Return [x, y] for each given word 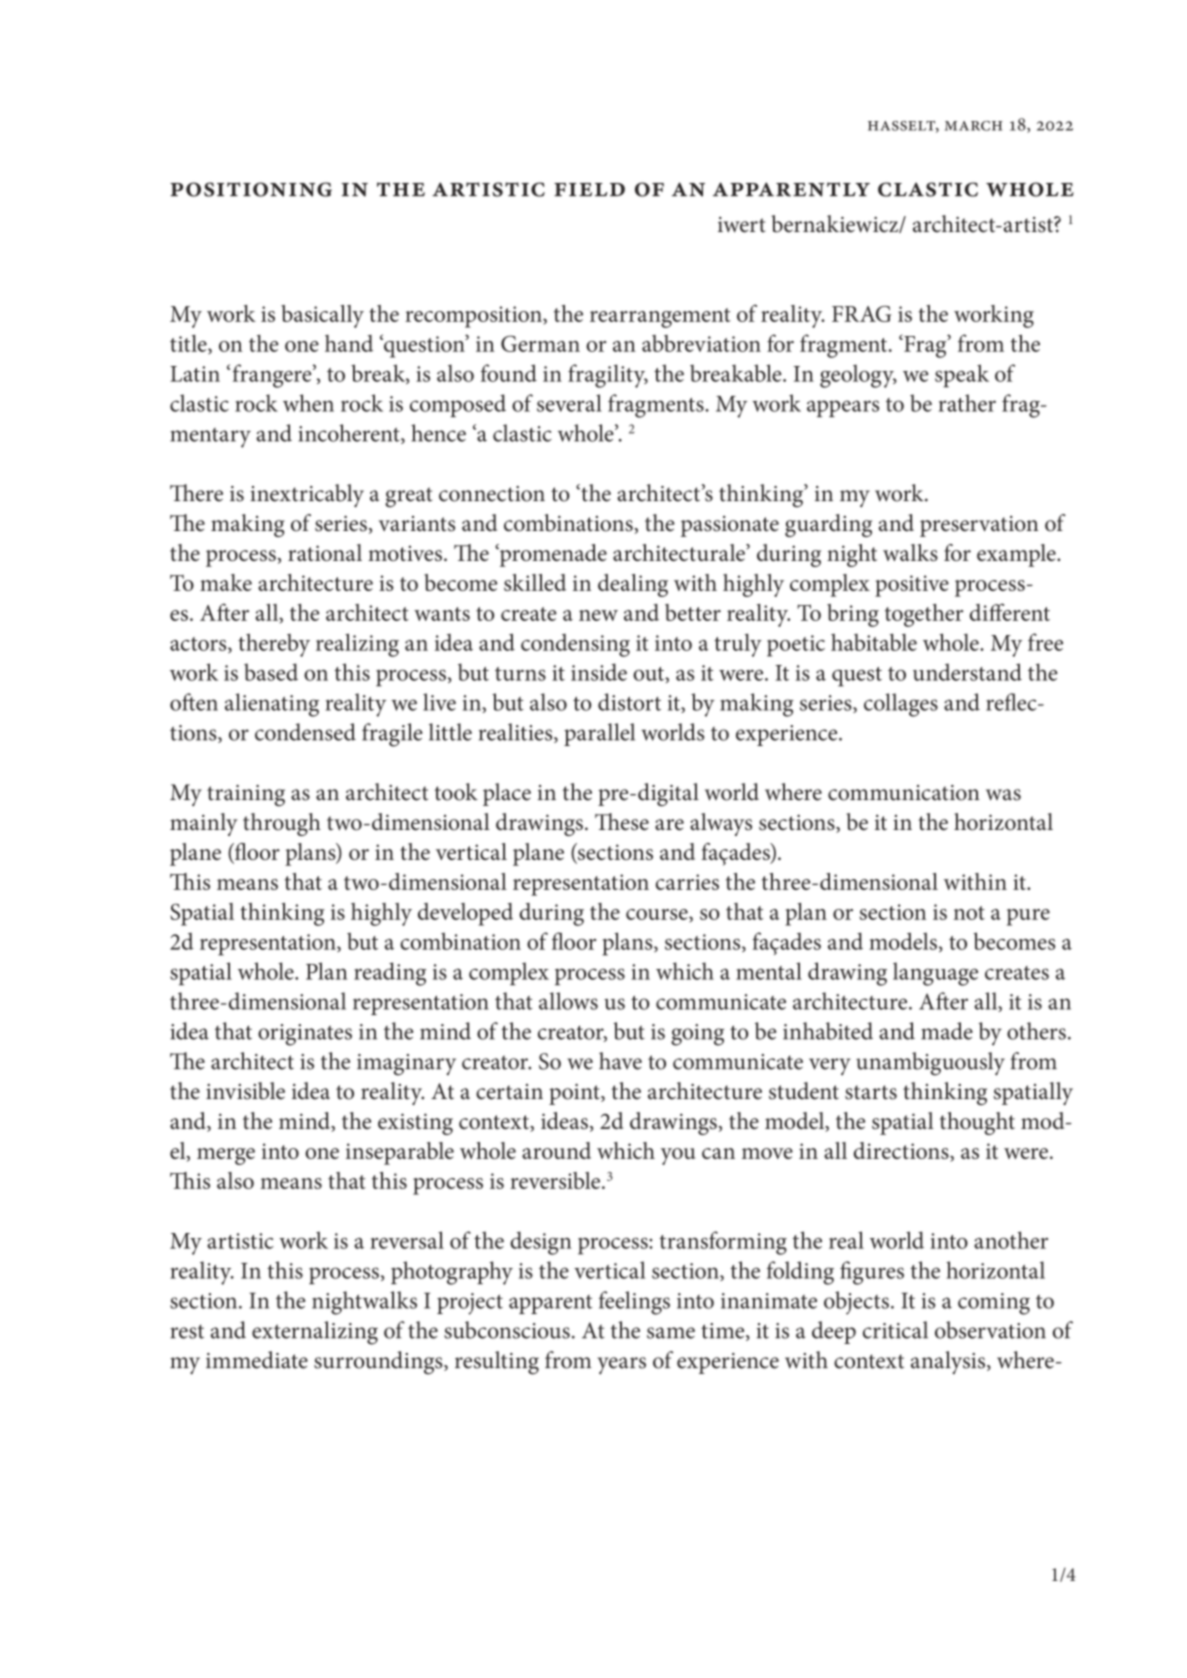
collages [901, 705]
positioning [251, 189]
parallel [599, 734]
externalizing [315, 1333]
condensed [305, 732]
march [974, 126]
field [589, 189]
